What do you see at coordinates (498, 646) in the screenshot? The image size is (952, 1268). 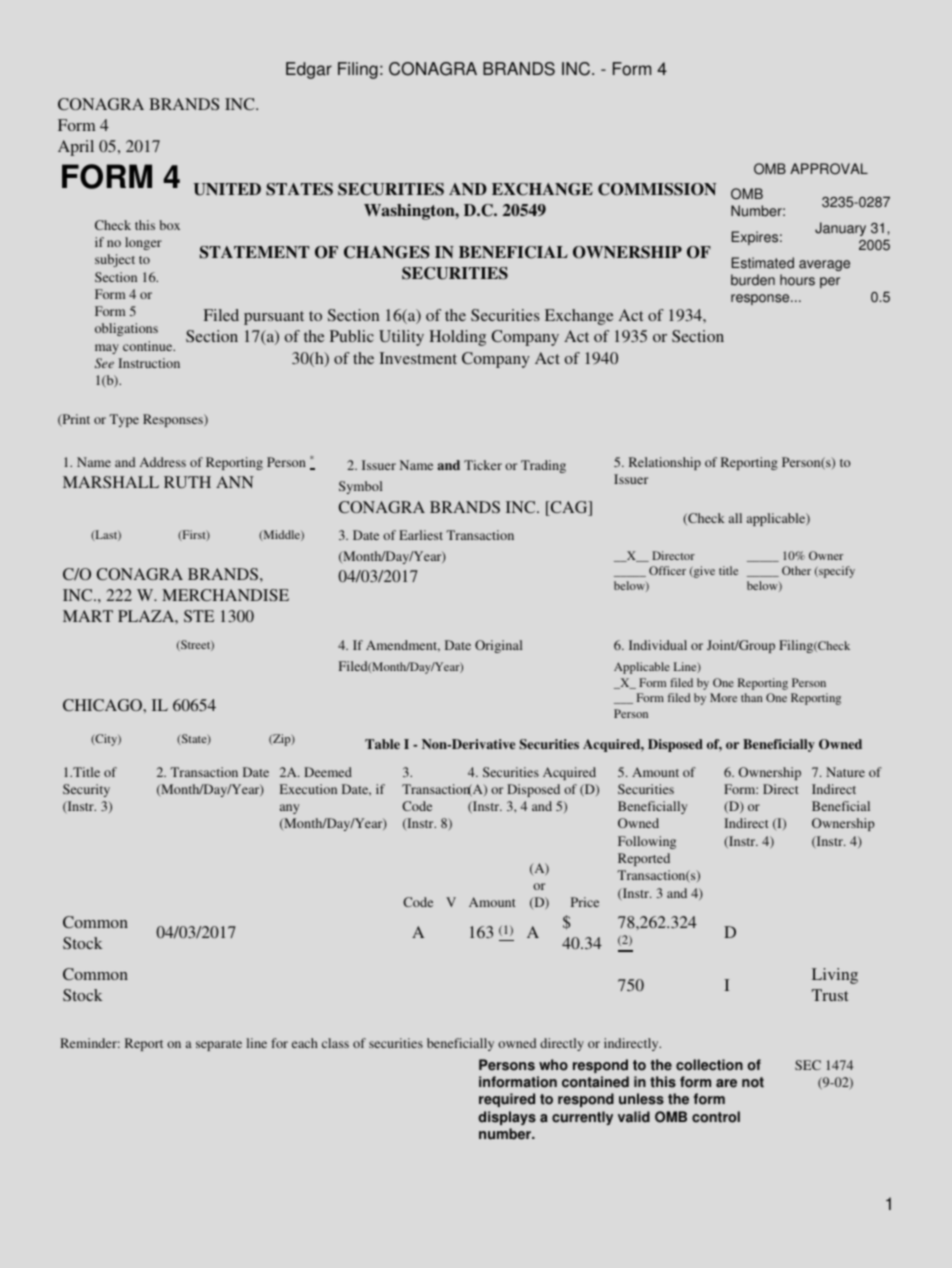 I see `Original` at bounding box center [498, 646].
